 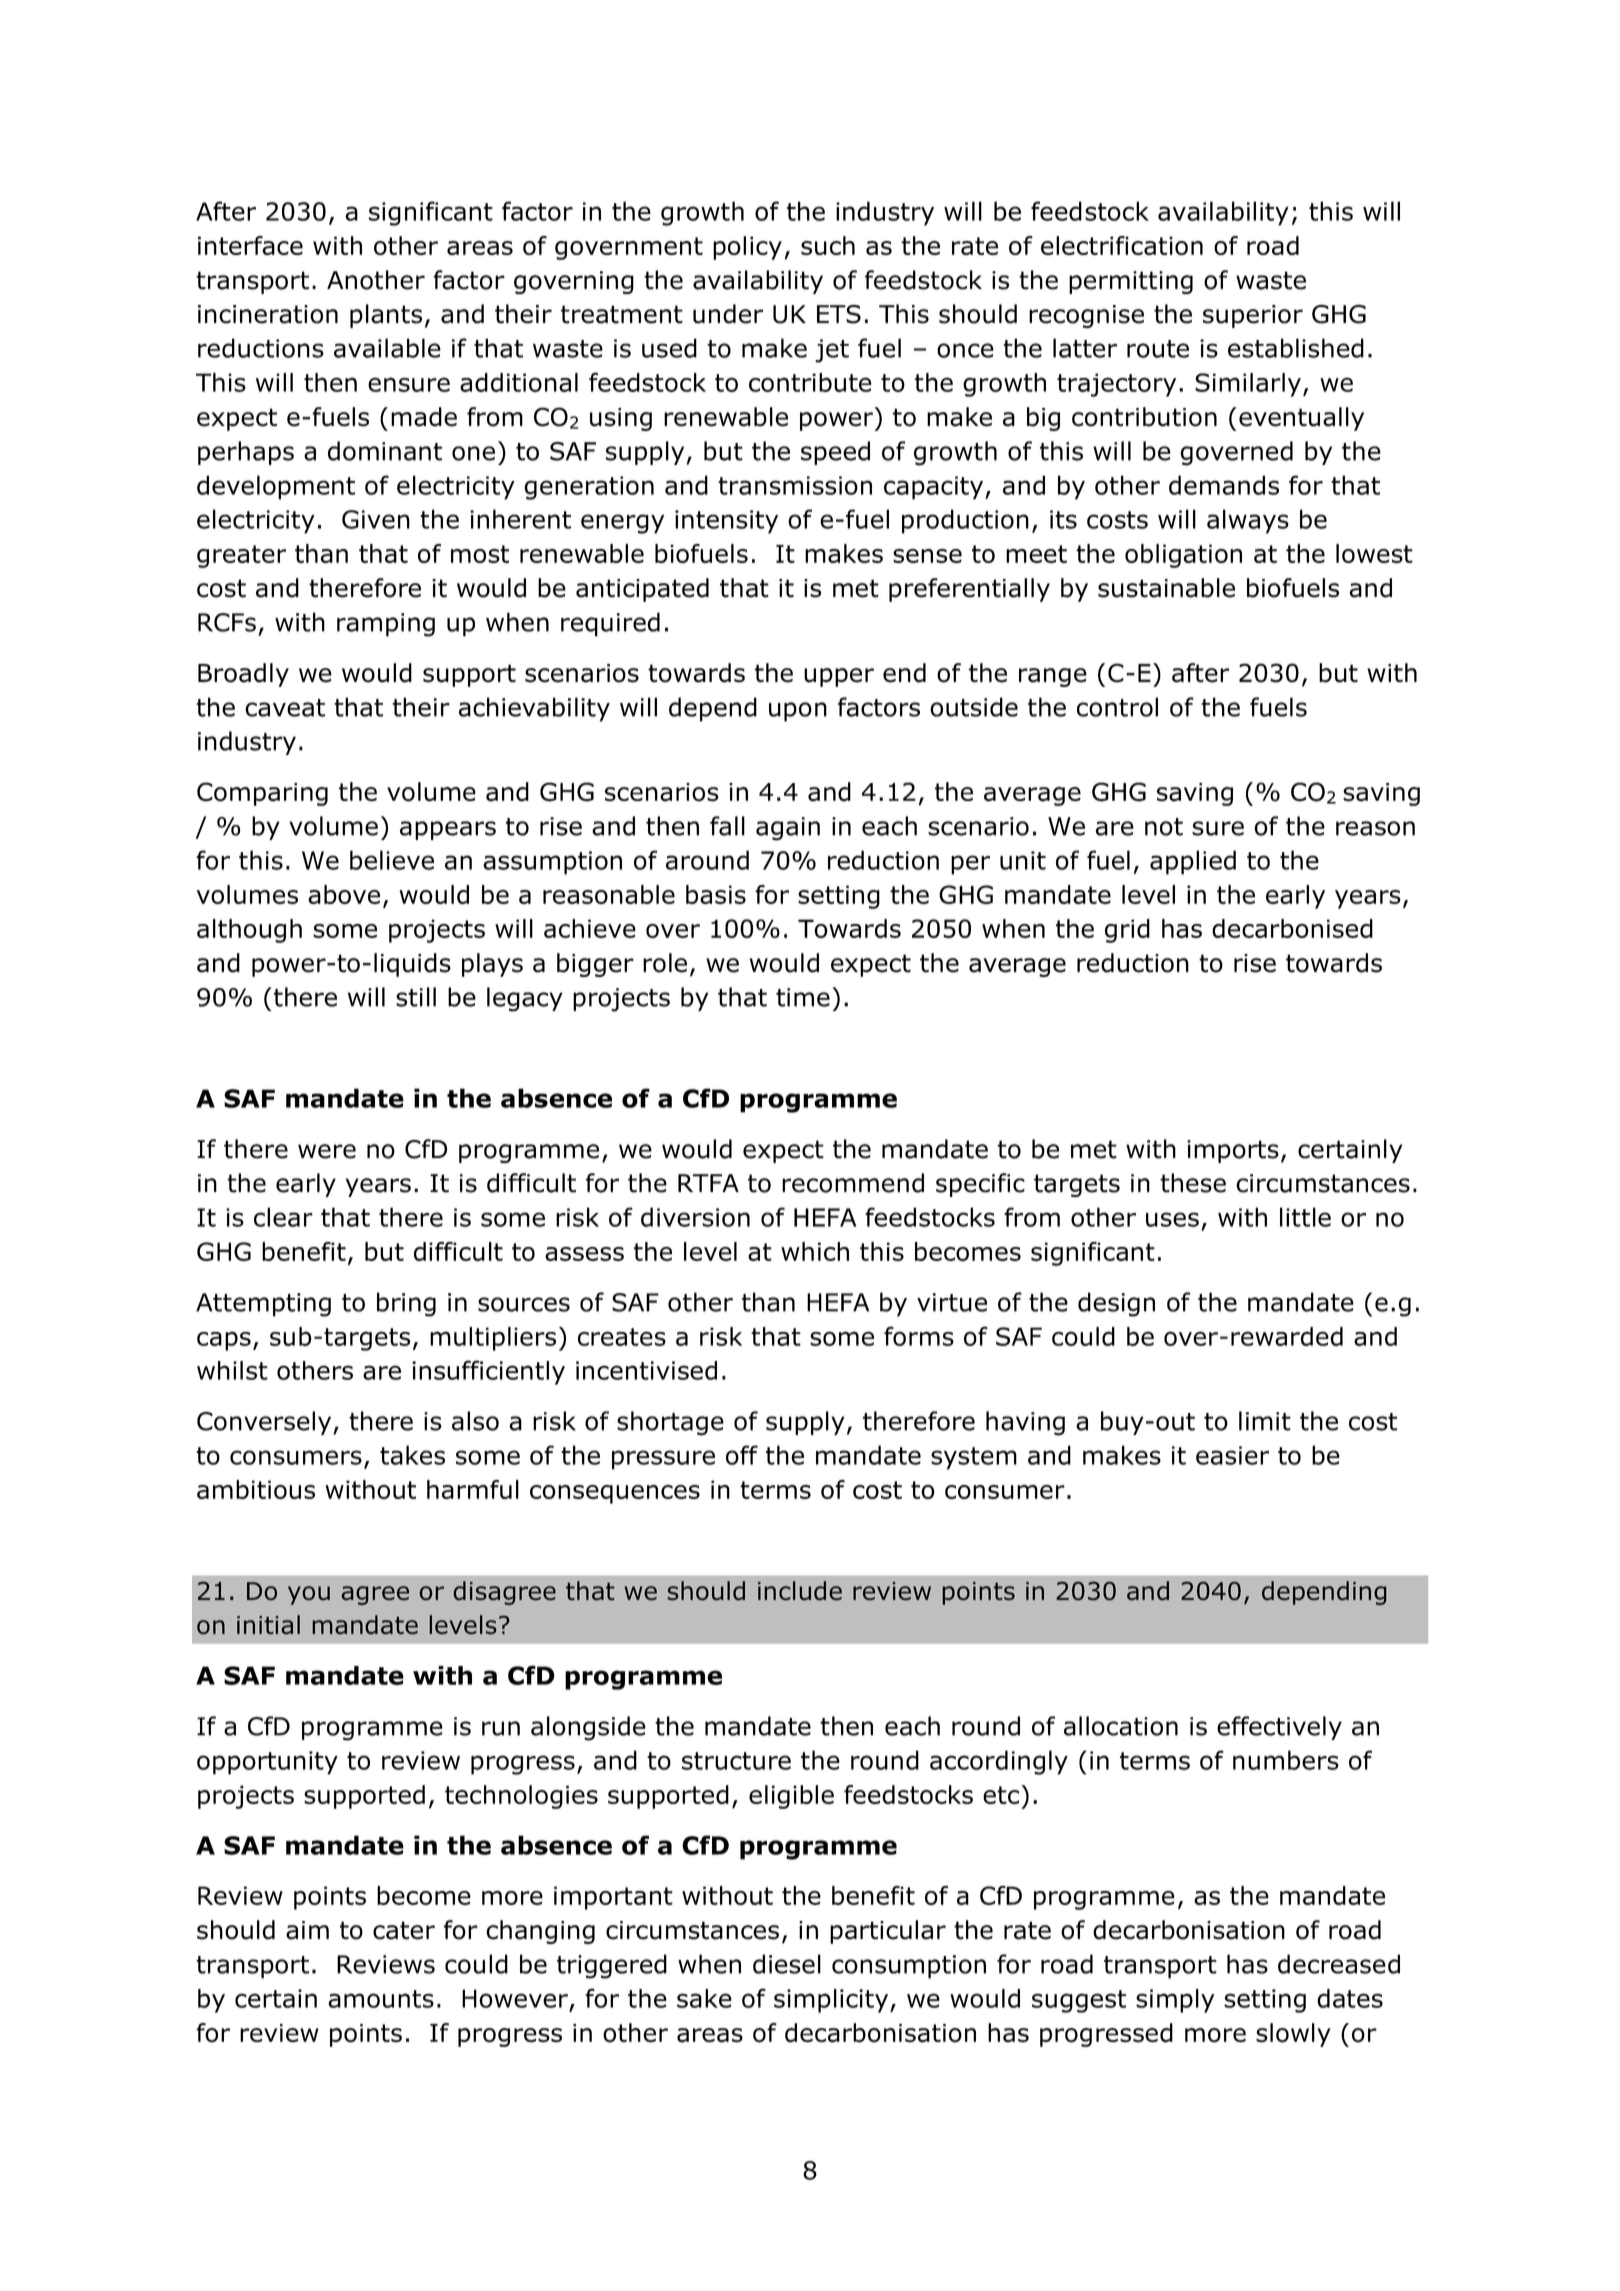 What do you see at coordinates (412, 1455) in the screenshot?
I see `takes` at bounding box center [412, 1455].
